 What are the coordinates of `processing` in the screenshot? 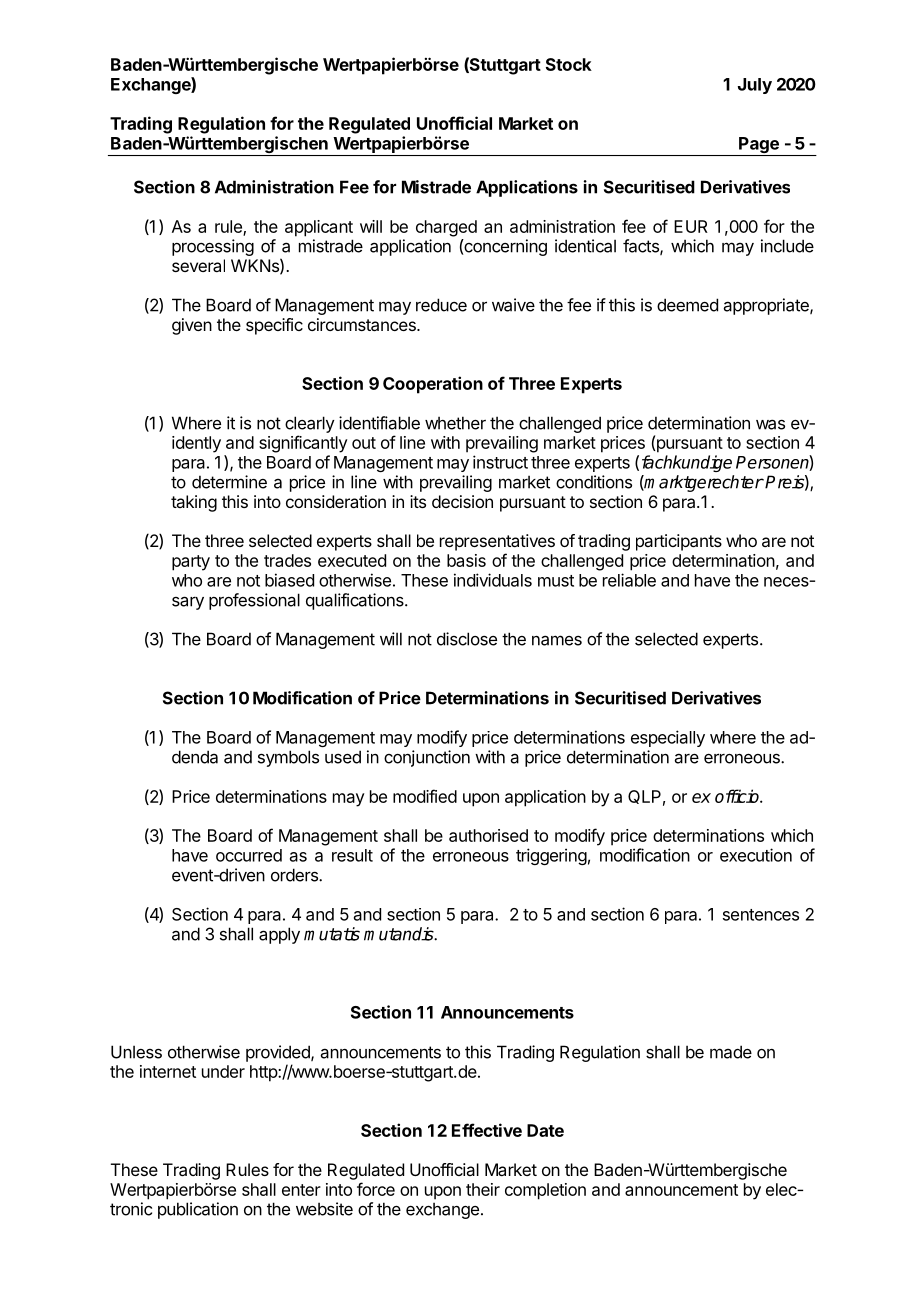 It's located at (213, 247).
